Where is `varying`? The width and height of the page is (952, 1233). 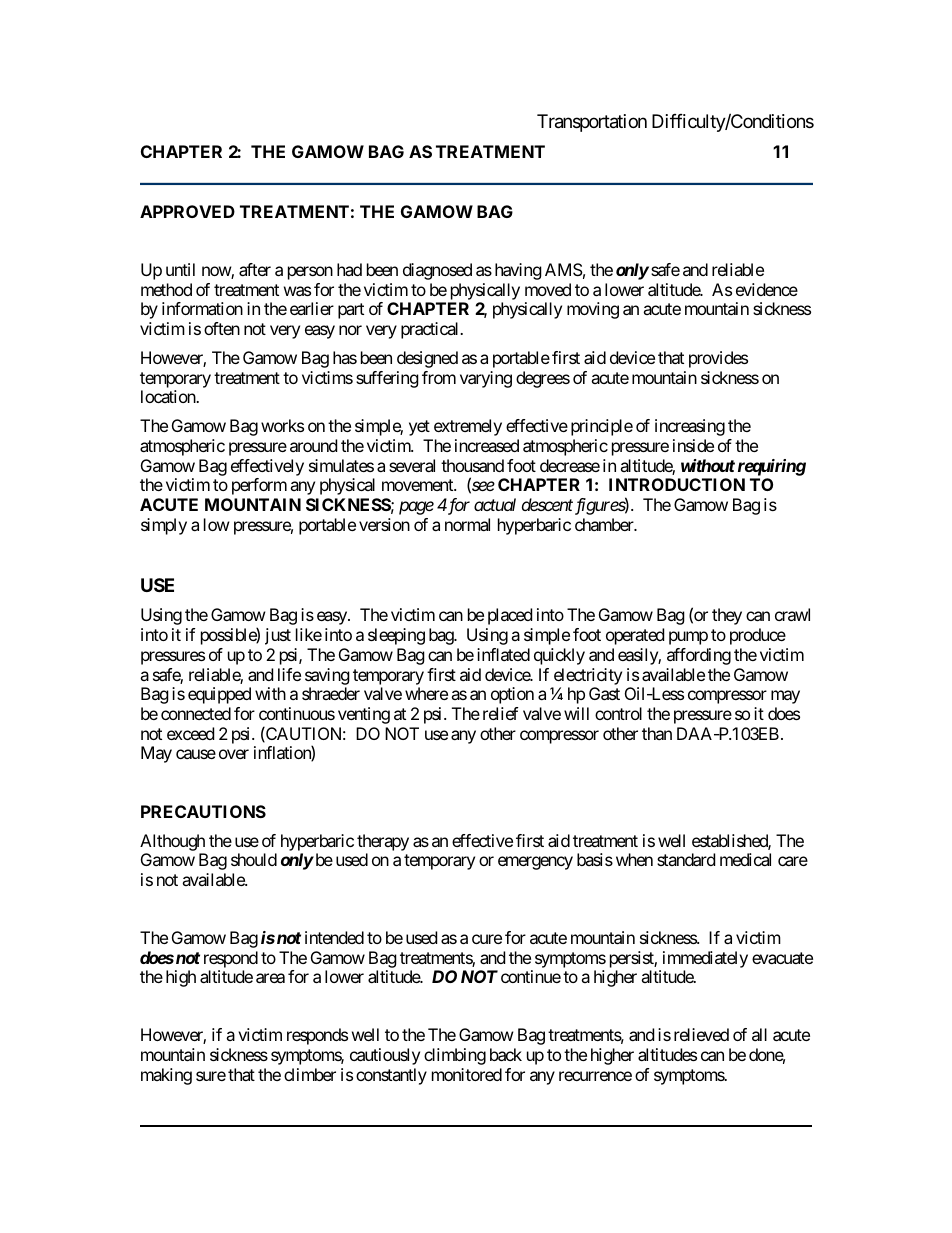
varying is located at coordinates (486, 379).
